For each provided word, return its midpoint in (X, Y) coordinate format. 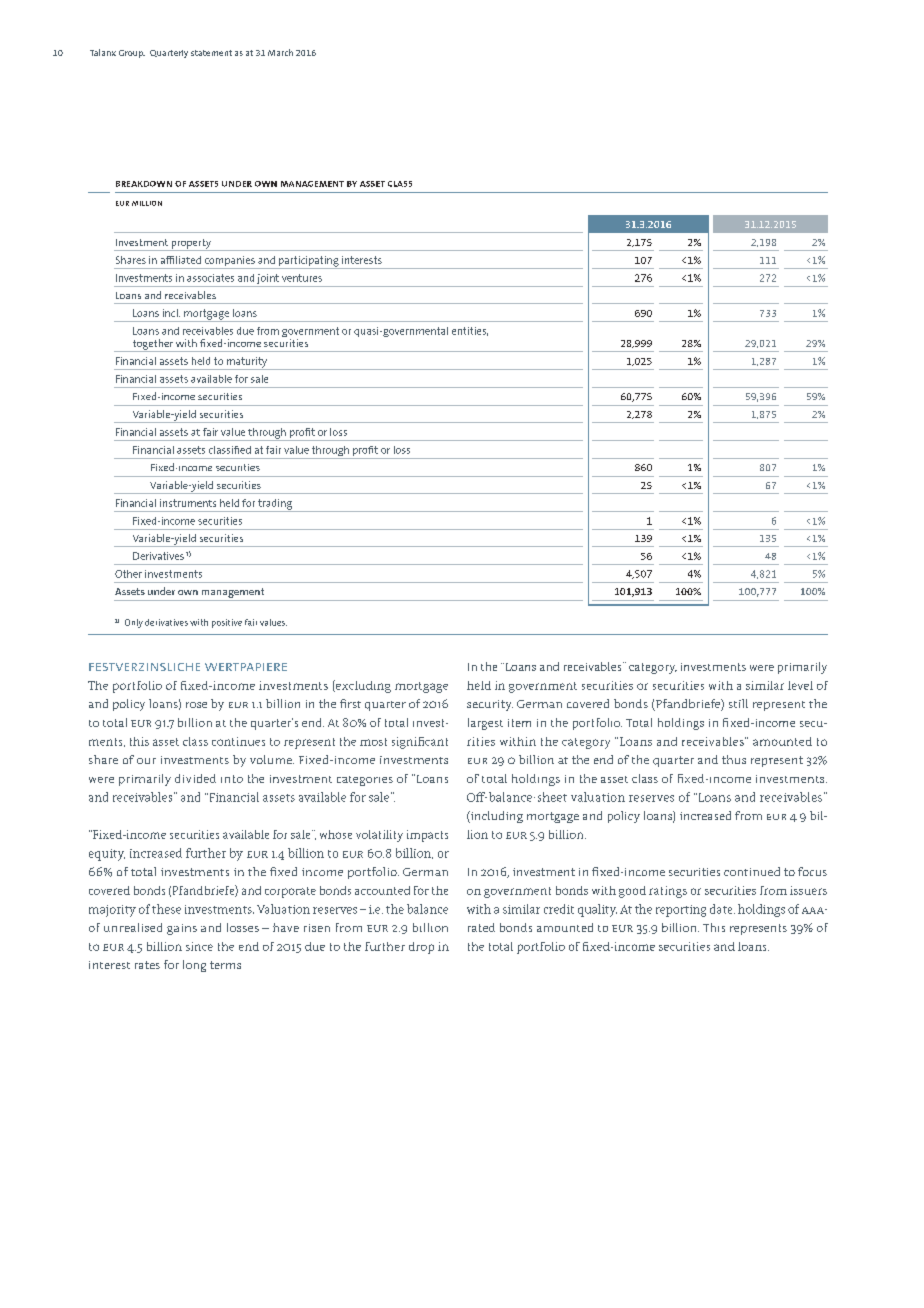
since (199, 946)
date (722, 909)
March (280, 52)
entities (470, 331)
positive (227, 623)
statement (211, 53)
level (800, 685)
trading (275, 505)
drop (421, 948)
